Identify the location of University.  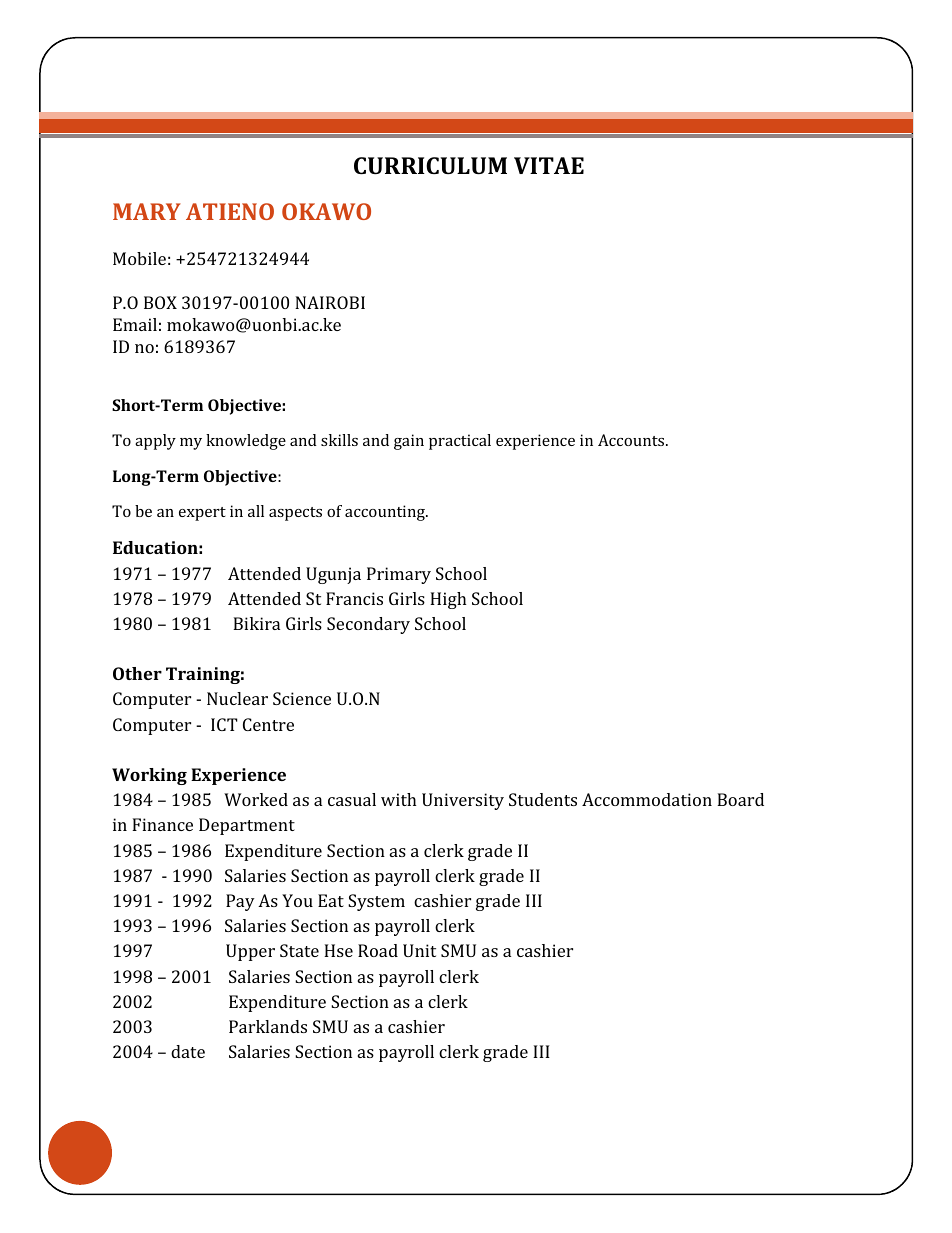
(463, 801).
